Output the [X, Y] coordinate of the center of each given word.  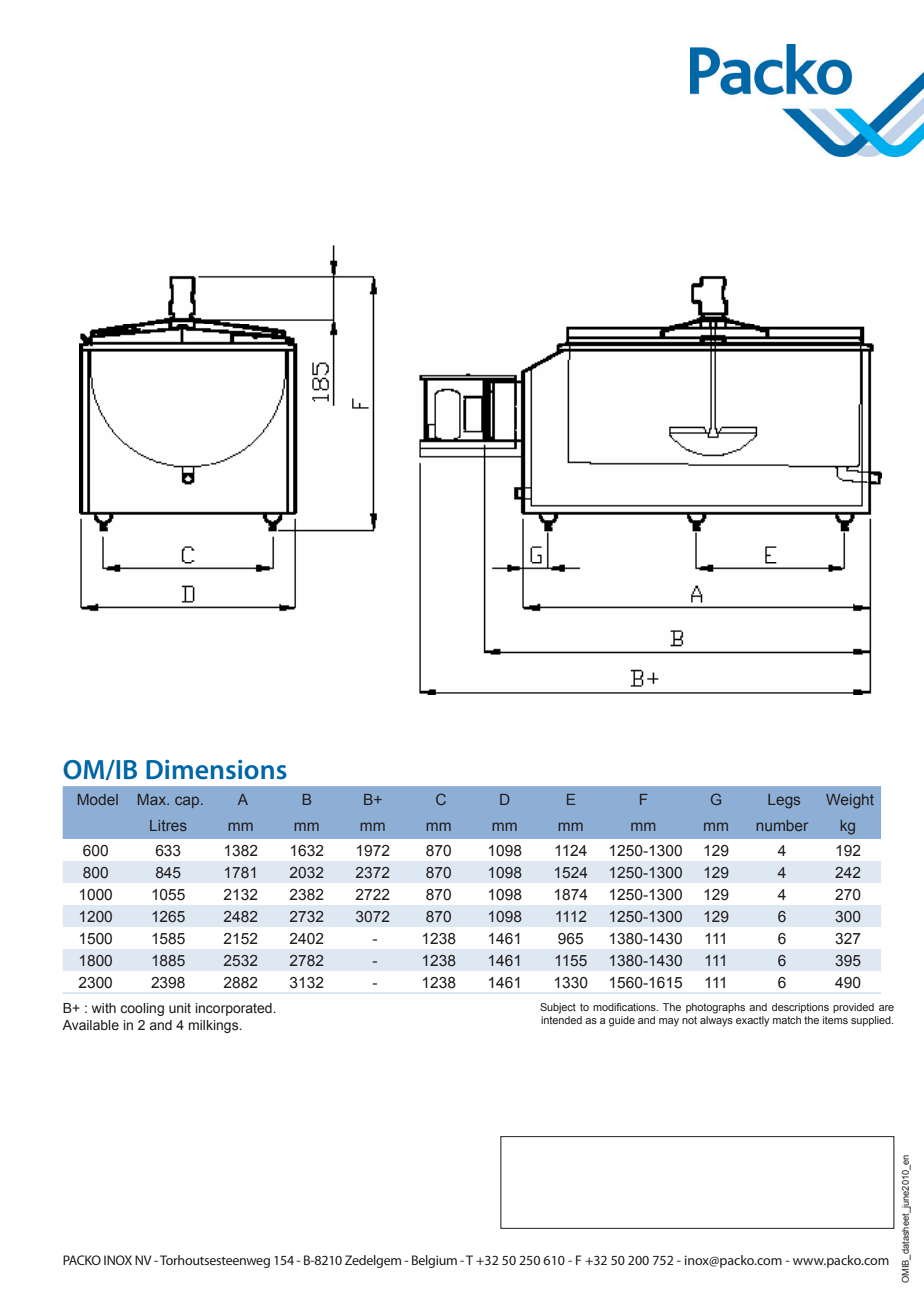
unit [180, 1008]
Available [90, 1025]
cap [188, 802]
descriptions [800, 1008]
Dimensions [216, 770]
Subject [558, 1008]
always [716, 1021]
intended [561, 1020]
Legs [784, 801]
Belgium [434, 1261]
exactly [753, 1021]
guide [622, 1021]
